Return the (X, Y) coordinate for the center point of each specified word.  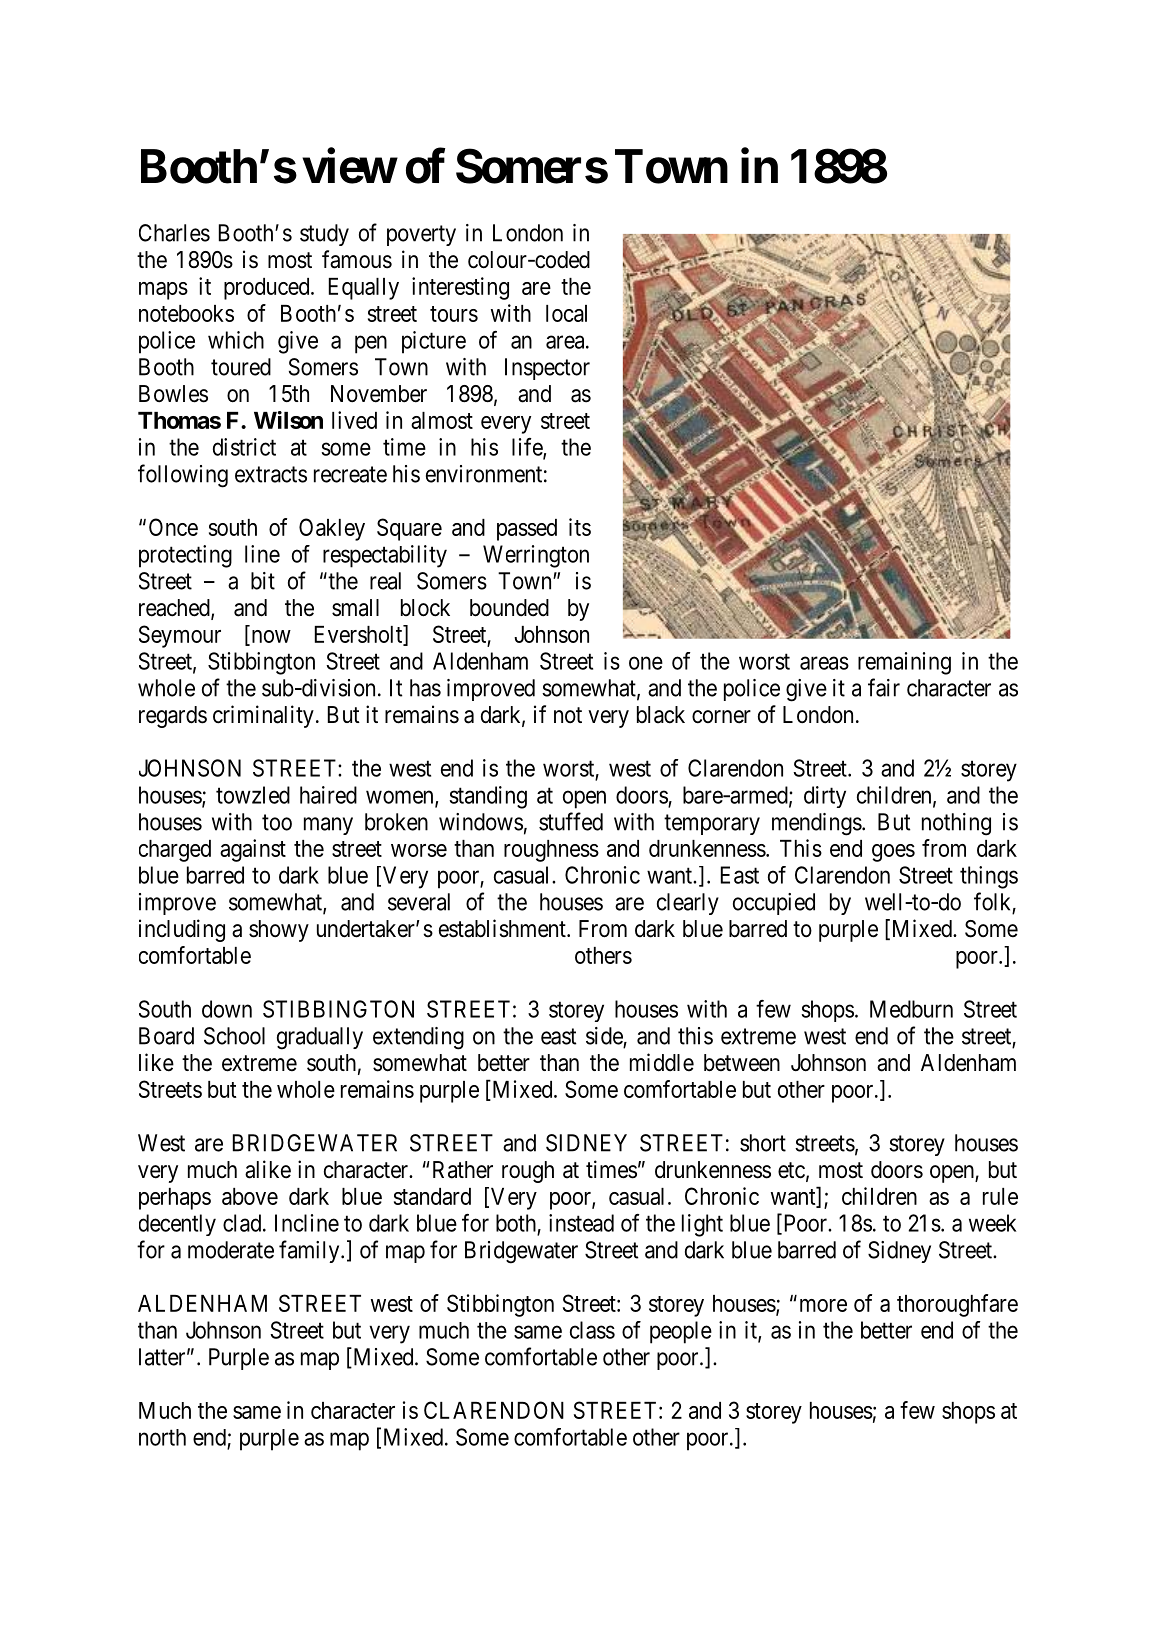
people (681, 1332)
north (162, 1437)
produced (268, 289)
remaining (904, 663)
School (234, 1036)
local (566, 313)
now (270, 638)
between (742, 1063)
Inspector (547, 369)
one (646, 663)
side (605, 1037)
